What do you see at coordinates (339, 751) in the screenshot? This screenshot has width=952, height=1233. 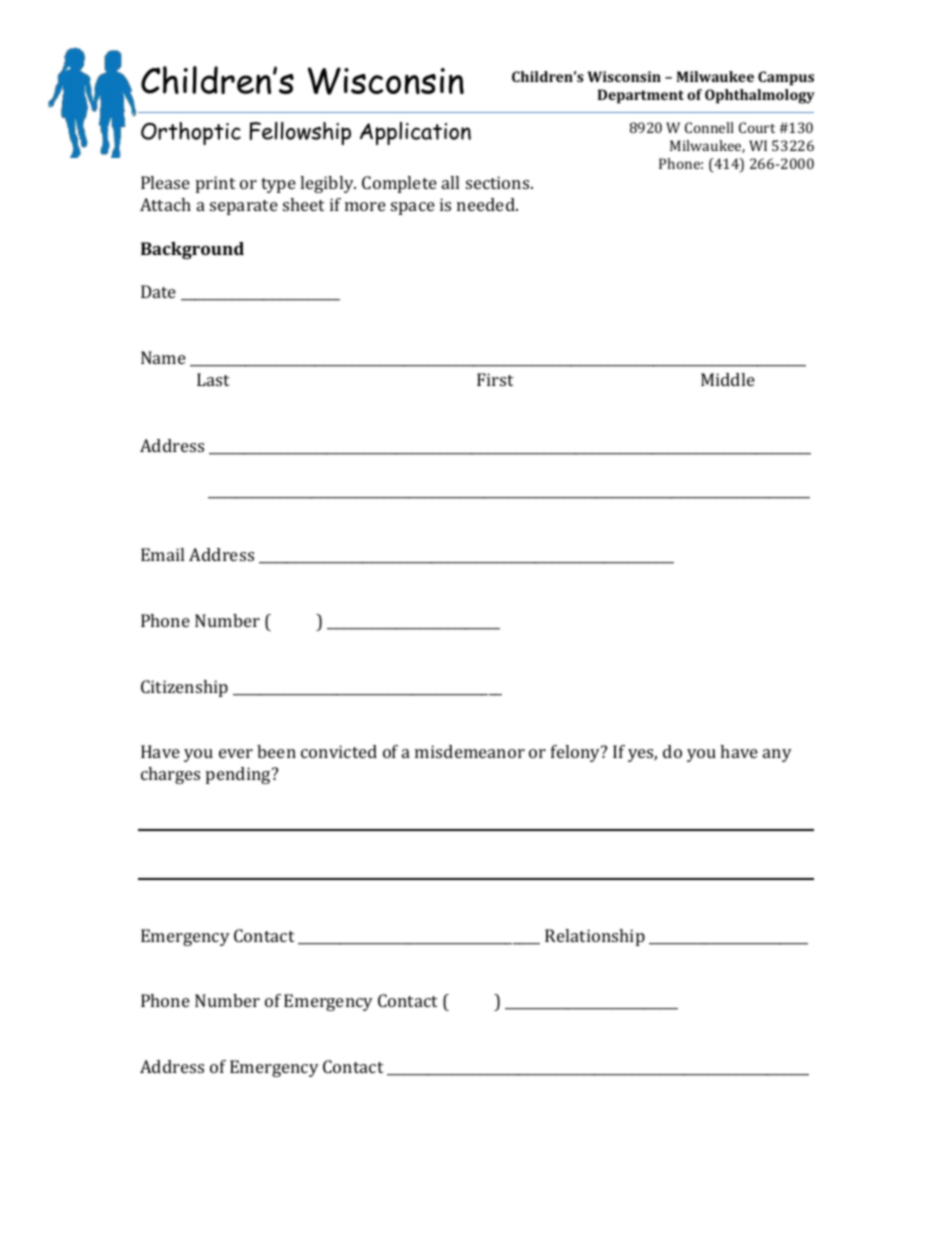 I see `convicted` at bounding box center [339, 751].
